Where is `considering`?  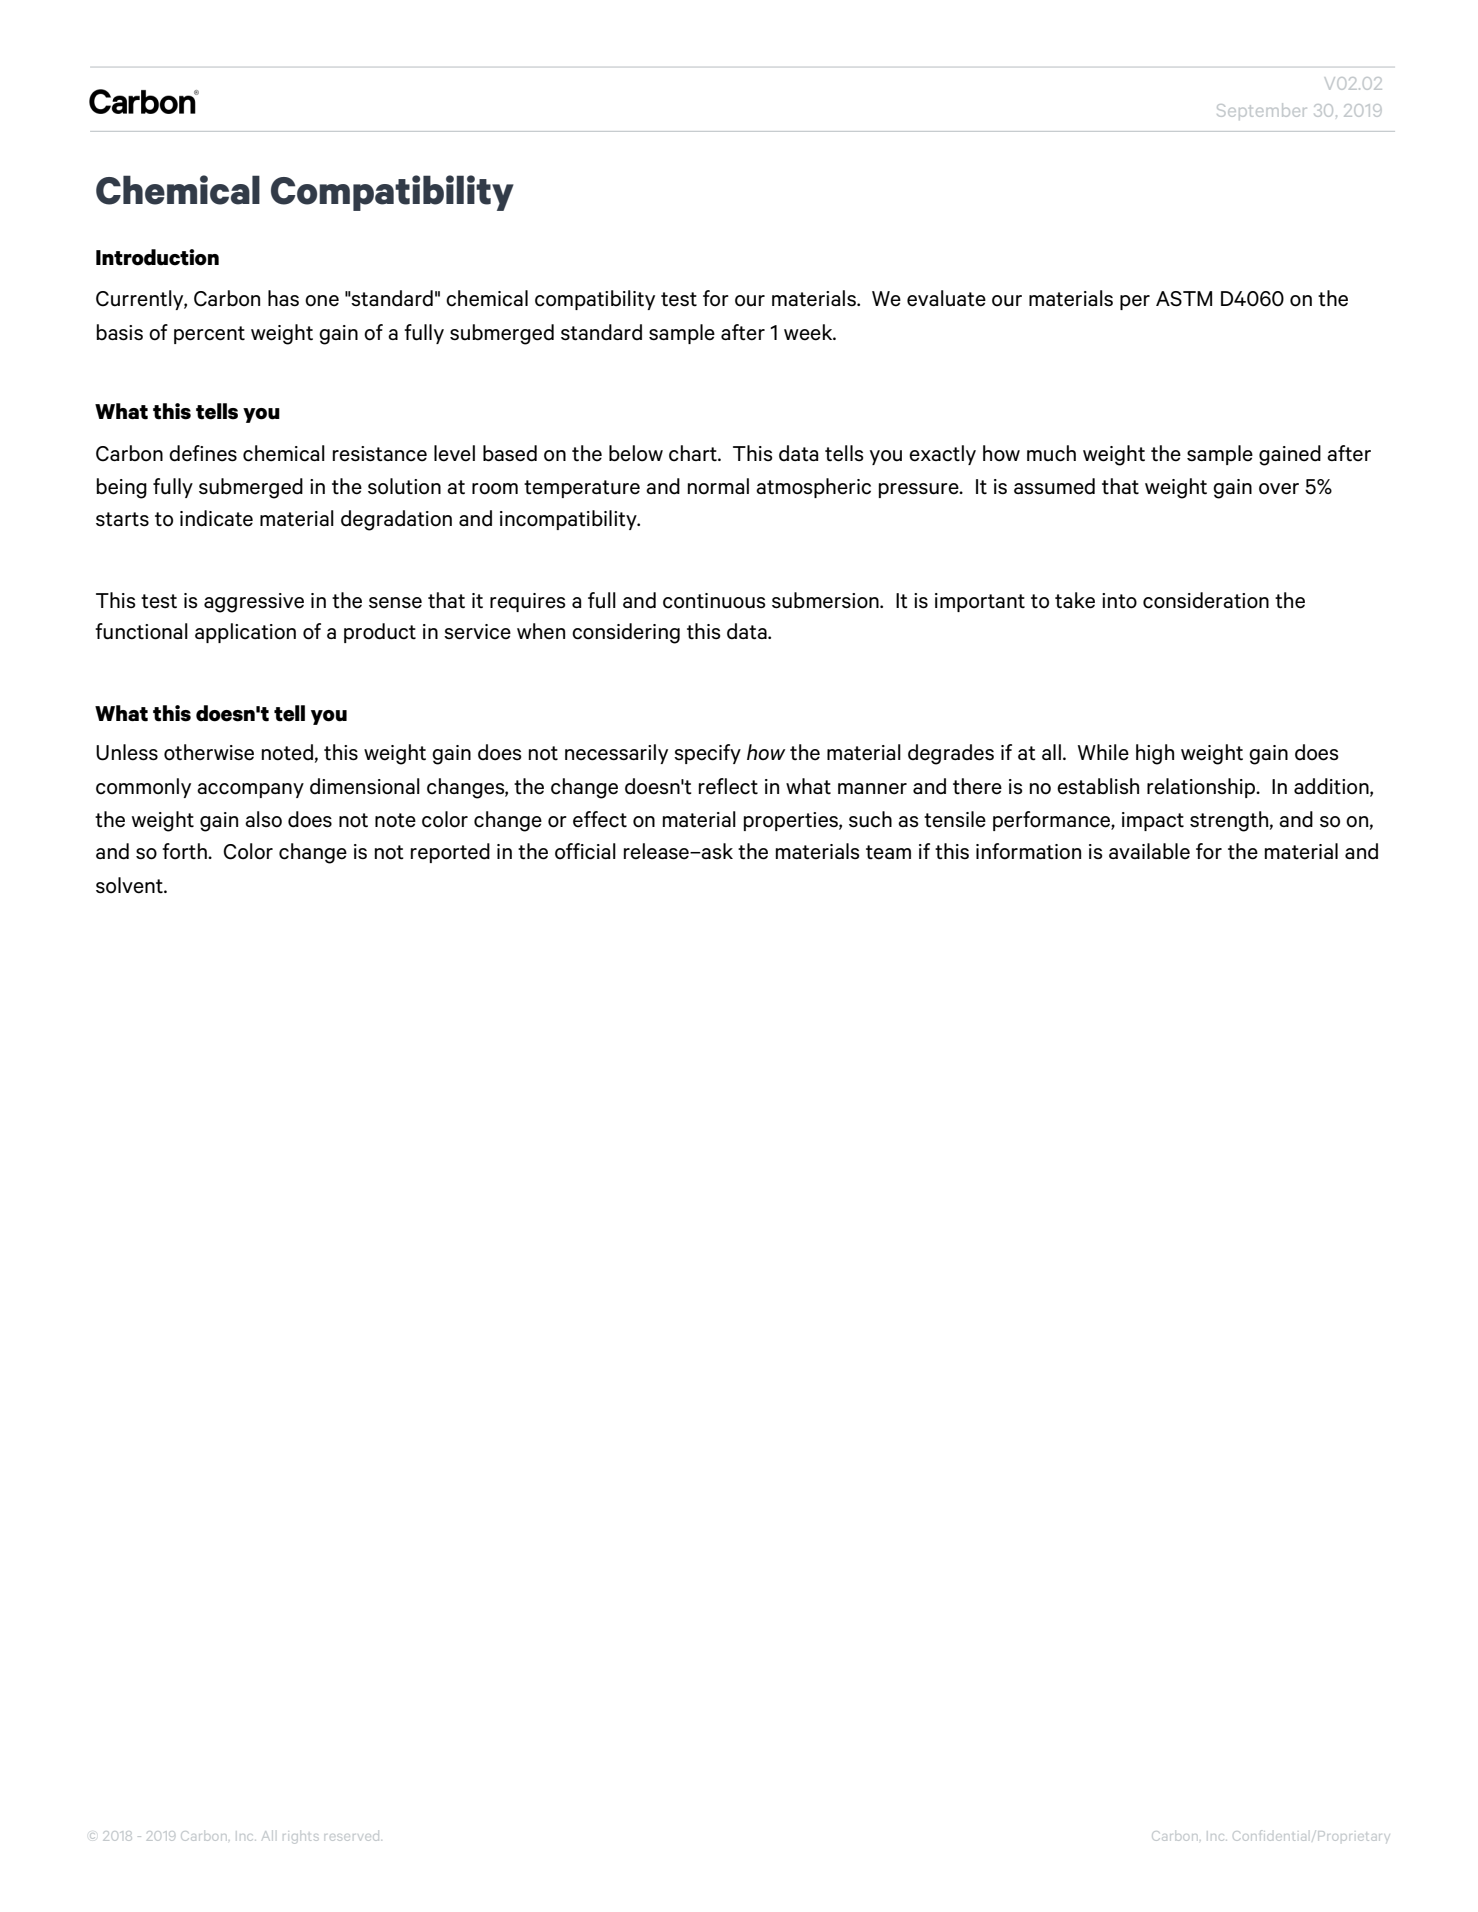 considering is located at coordinates (626, 633).
